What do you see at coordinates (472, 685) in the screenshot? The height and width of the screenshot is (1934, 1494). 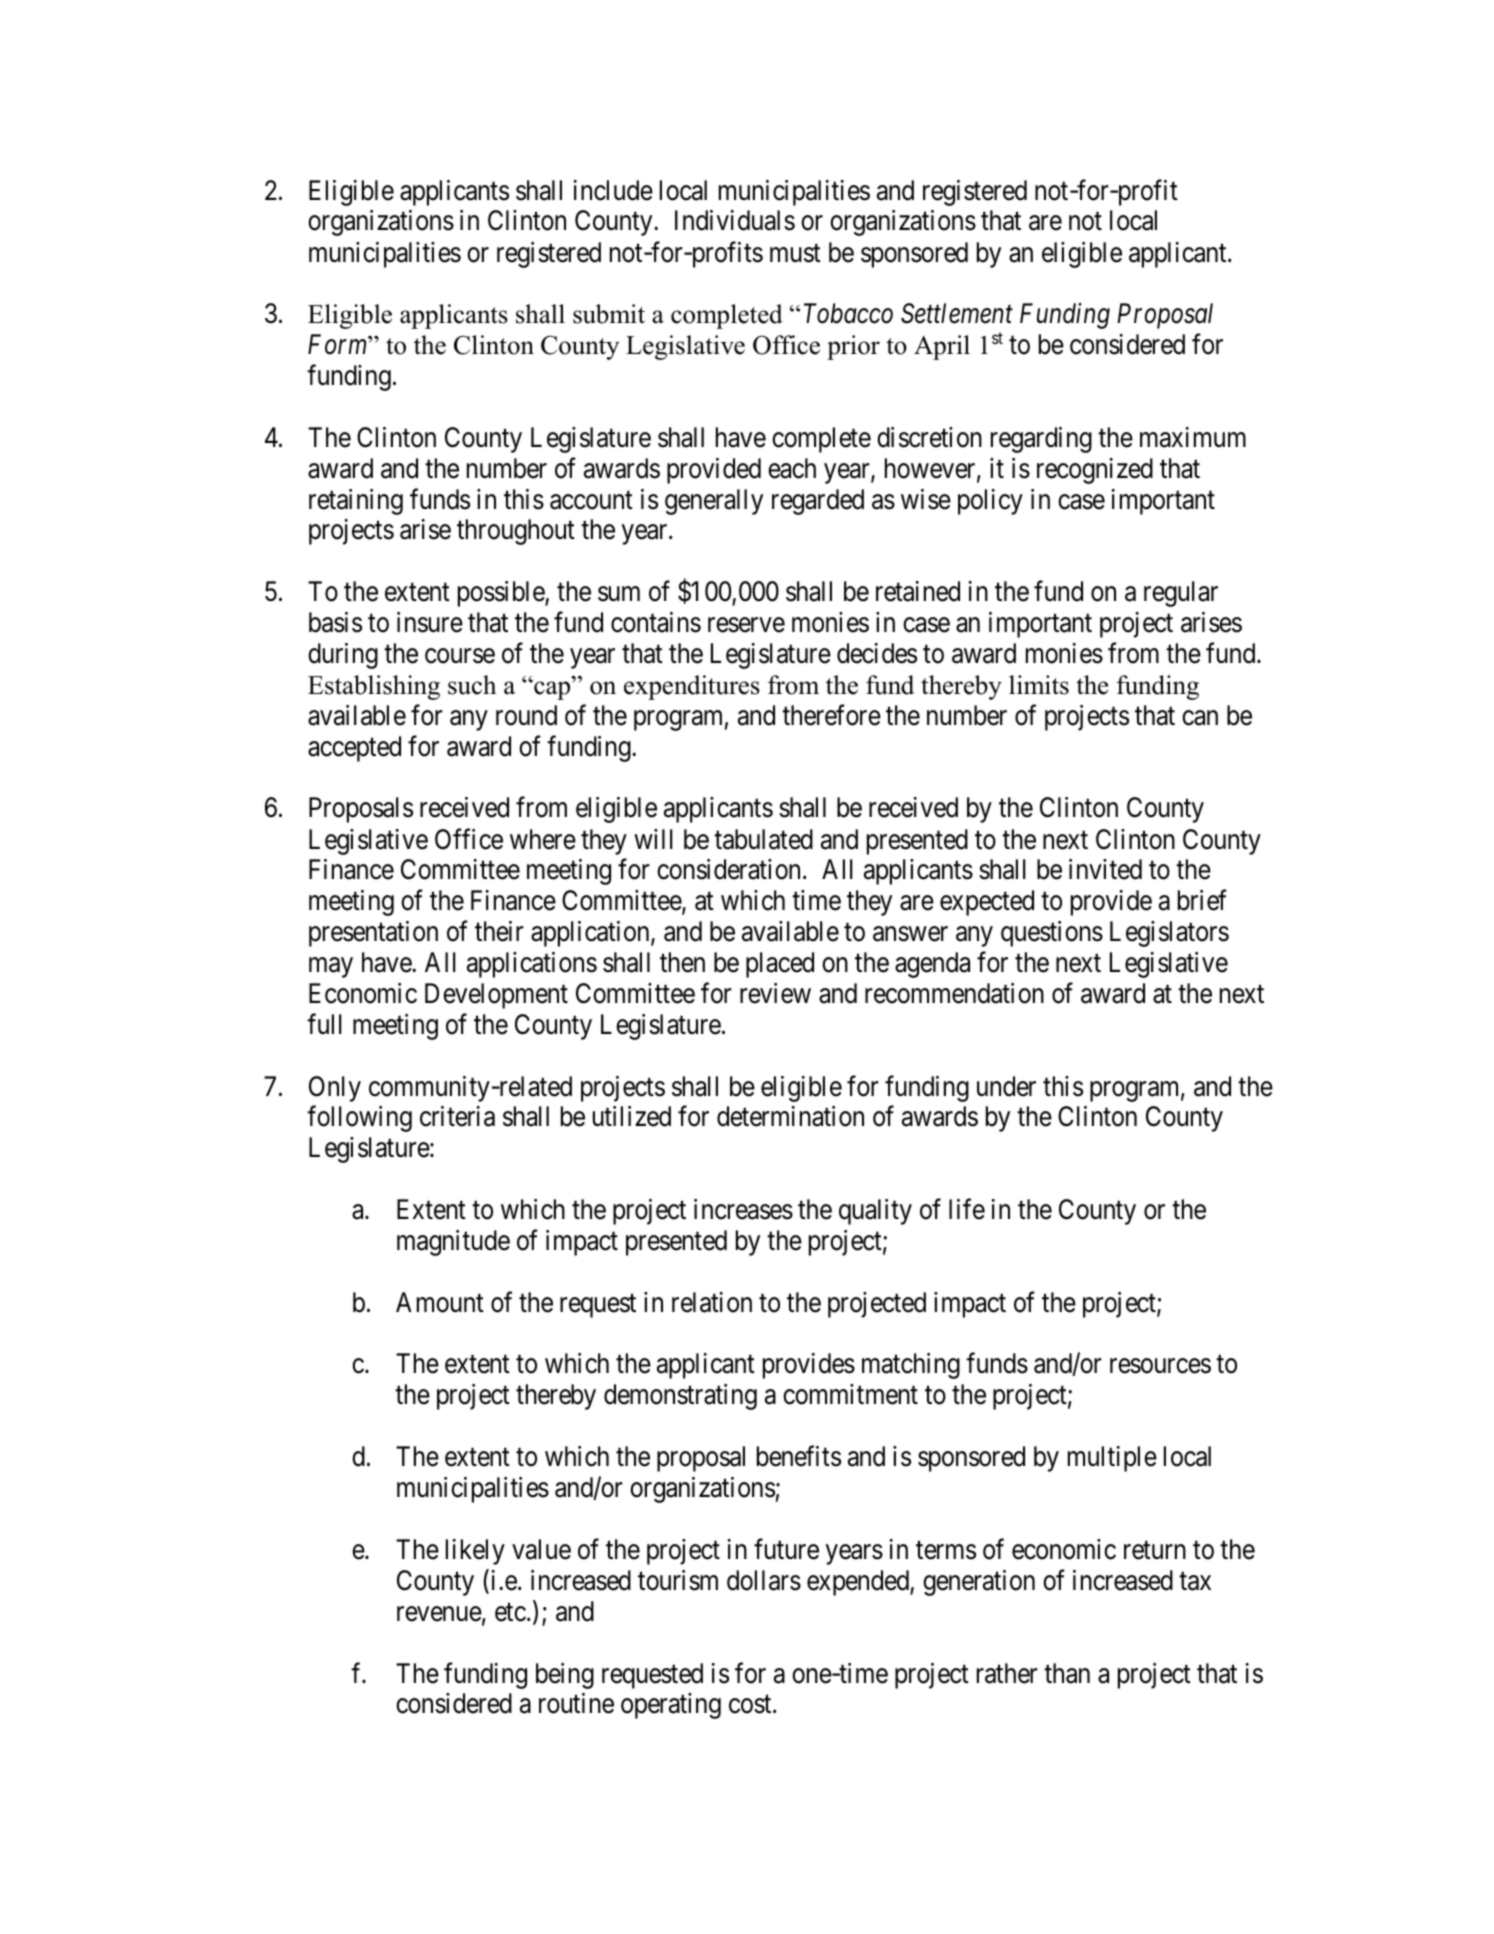 I see `such` at bounding box center [472, 685].
